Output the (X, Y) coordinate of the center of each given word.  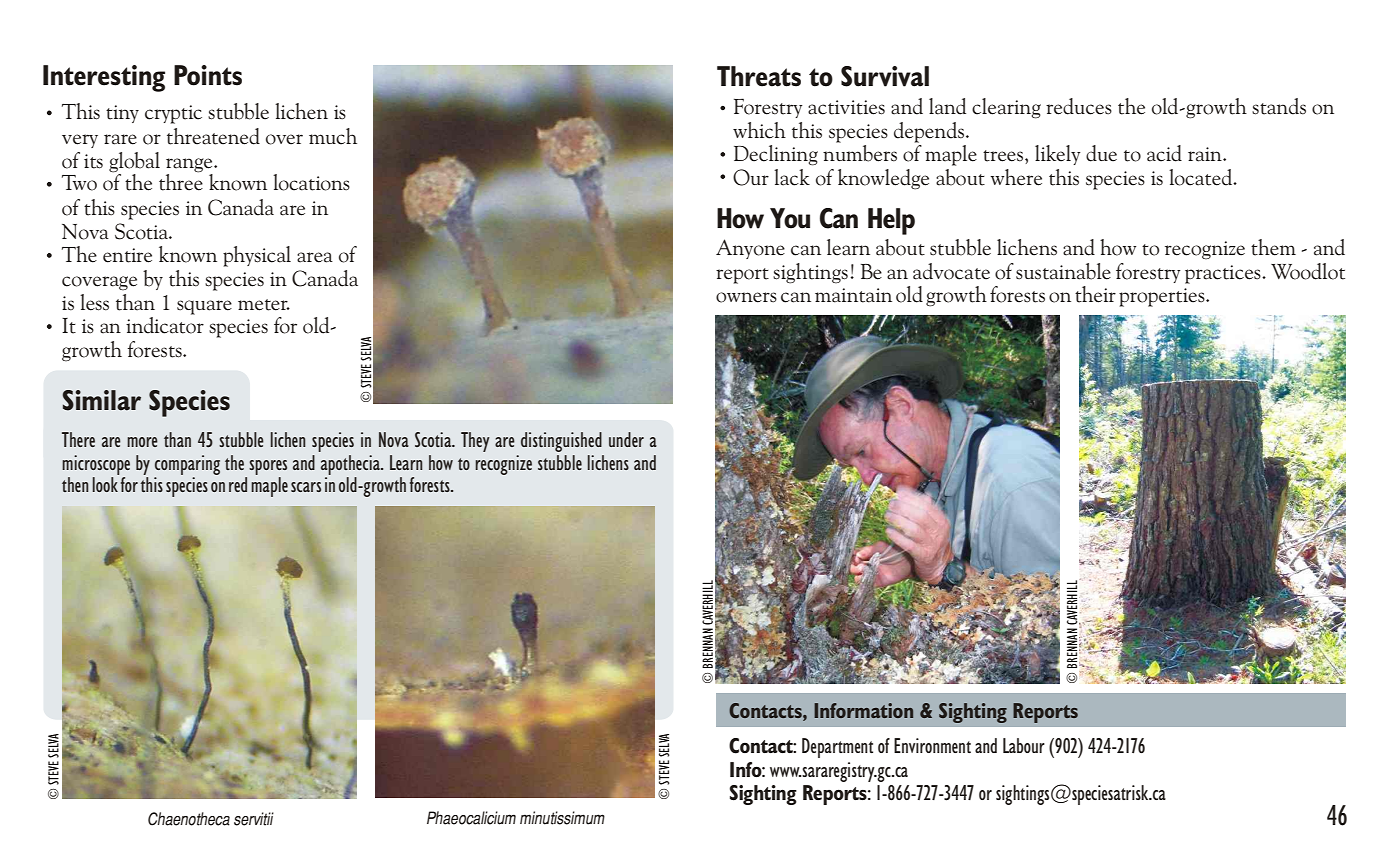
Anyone (750, 249)
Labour (1024, 745)
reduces (1079, 106)
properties (1163, 297)
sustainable (1063, 271)
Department (837, 748)
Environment (932, 745)
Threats (759, 76)
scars (306, 487)
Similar (102, 400)
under (626, 439)
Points (208, 75)
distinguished (561, 442)
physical (257, 256)
